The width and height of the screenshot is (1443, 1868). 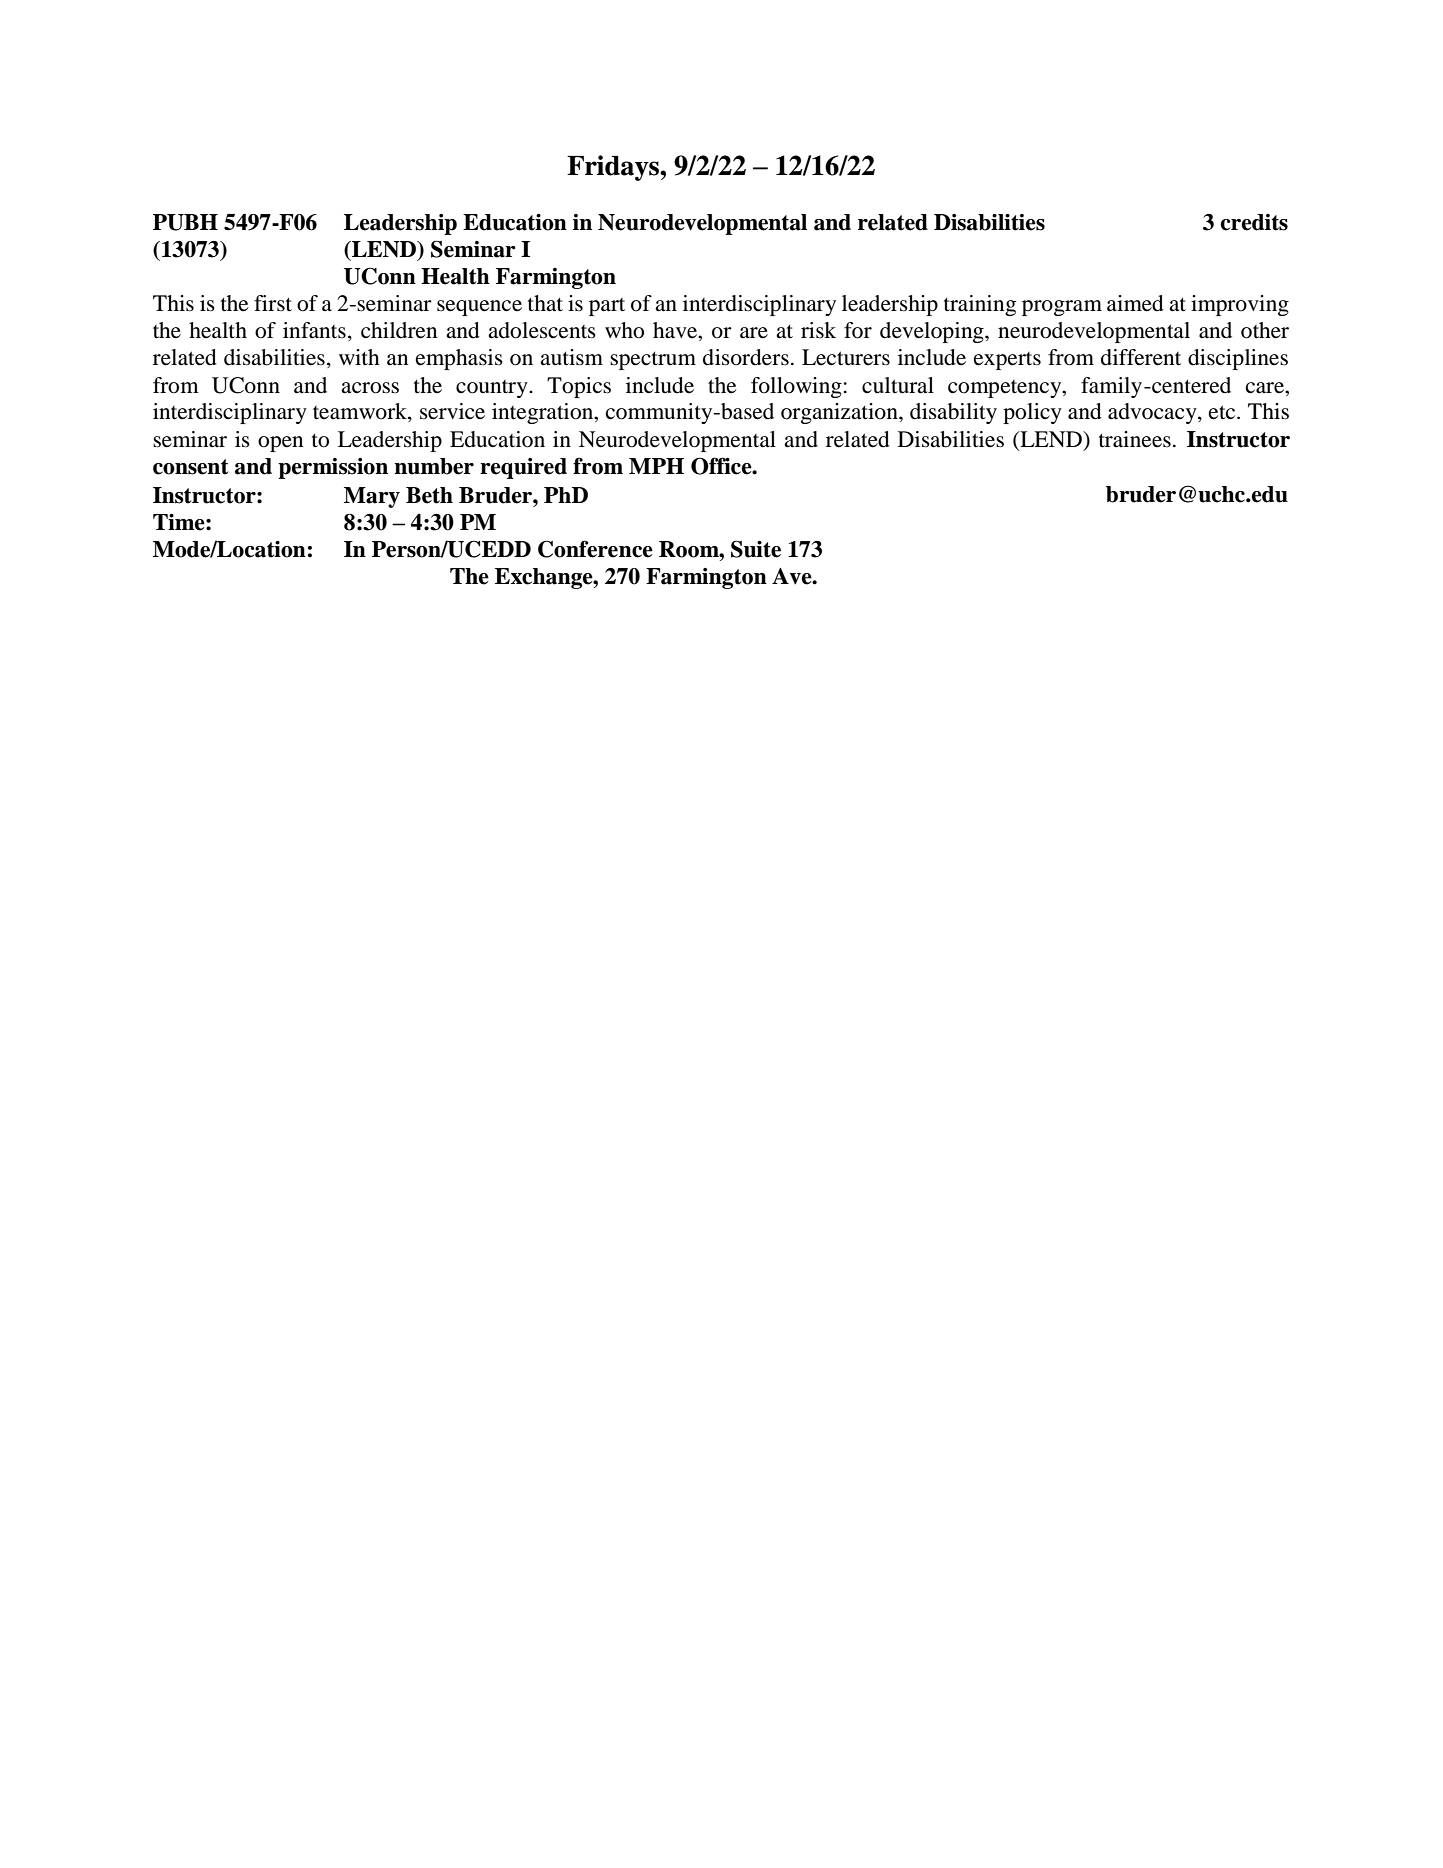 What do you see at coordinates (1254, 222) in the screenshot?
I see `credits` at bounding box center [1254, 222].
